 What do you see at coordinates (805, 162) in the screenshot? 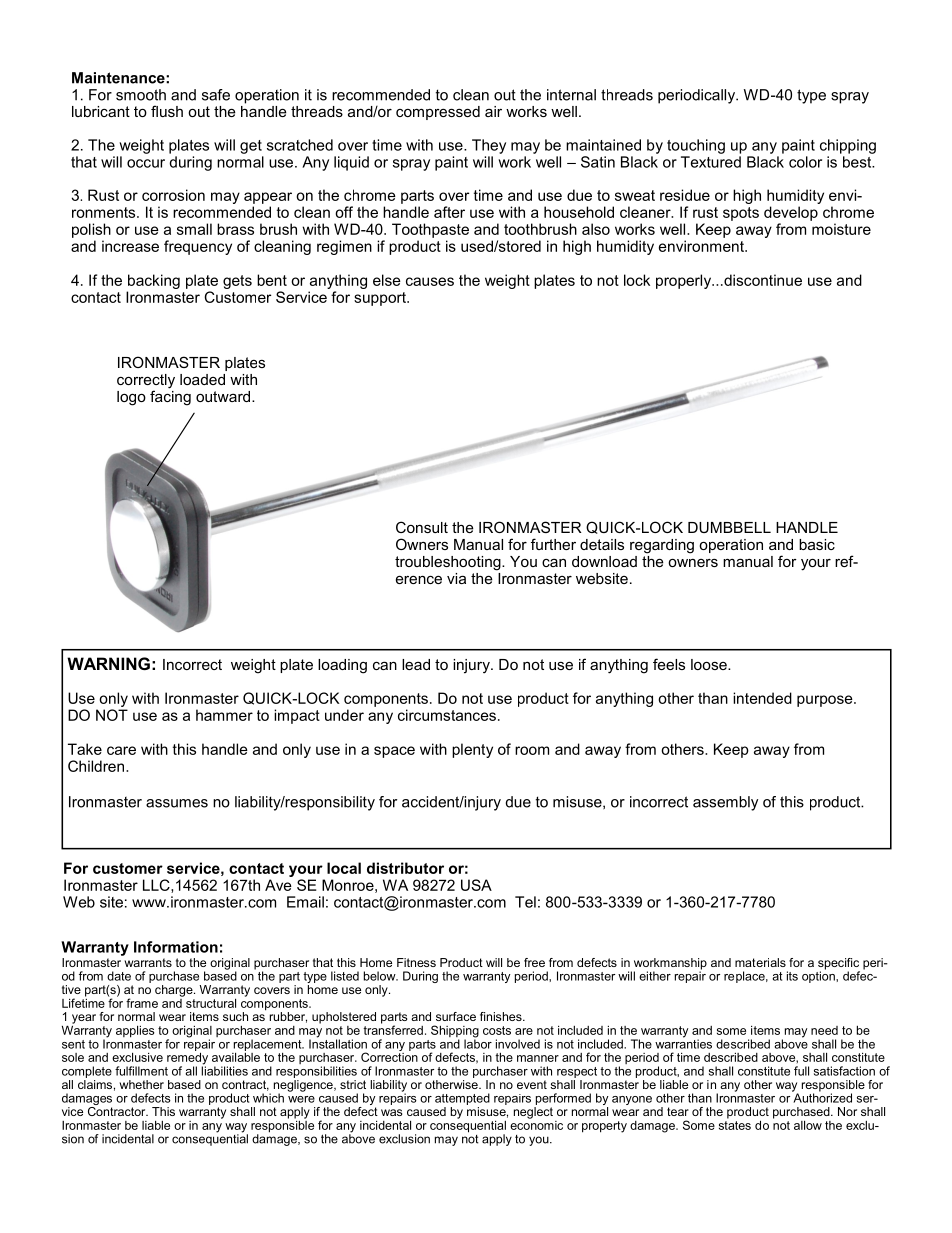
I see `color` at bounding box center [805, 162].
